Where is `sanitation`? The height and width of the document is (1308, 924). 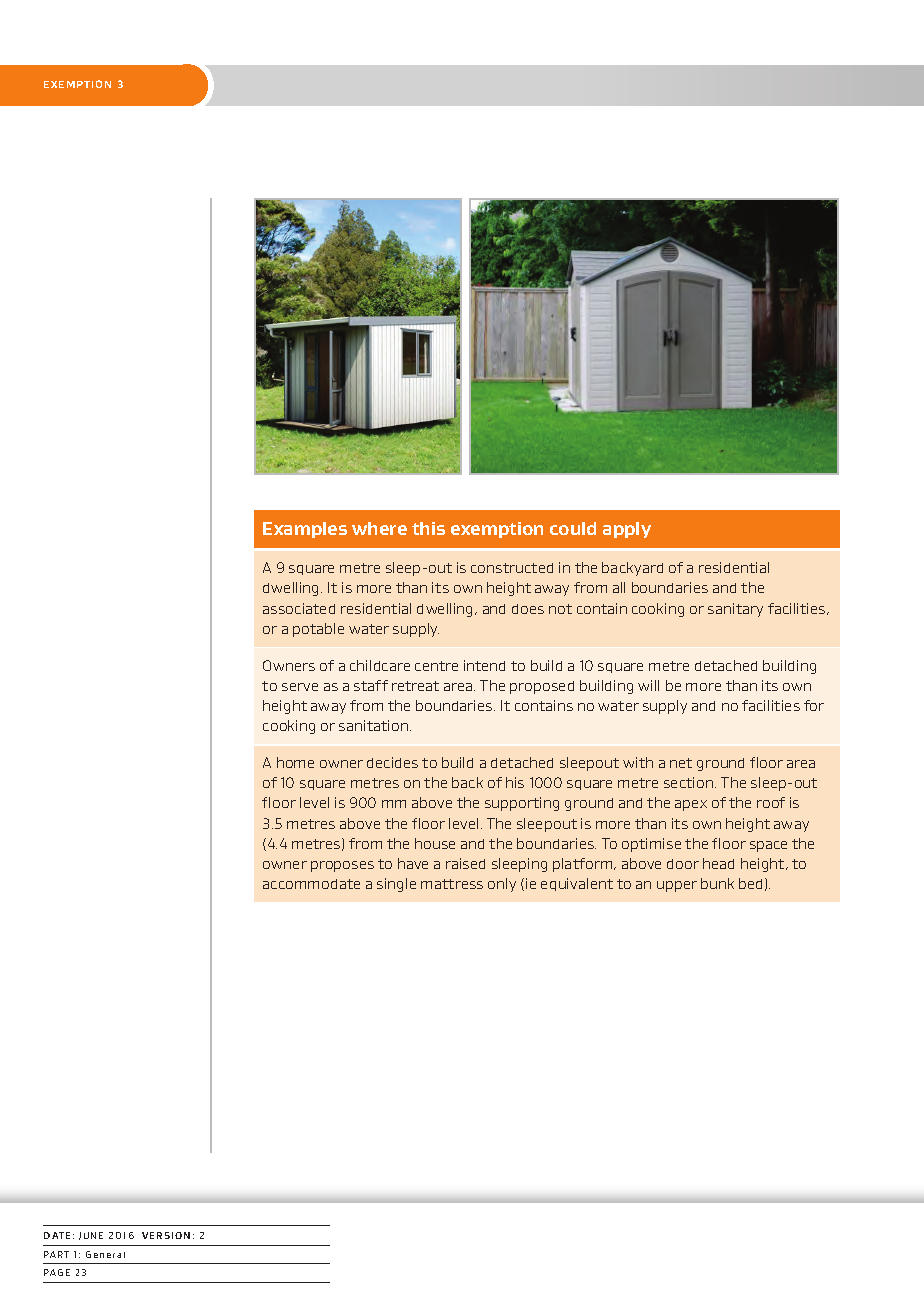
sanitation is located at coordinates (375, 725).
